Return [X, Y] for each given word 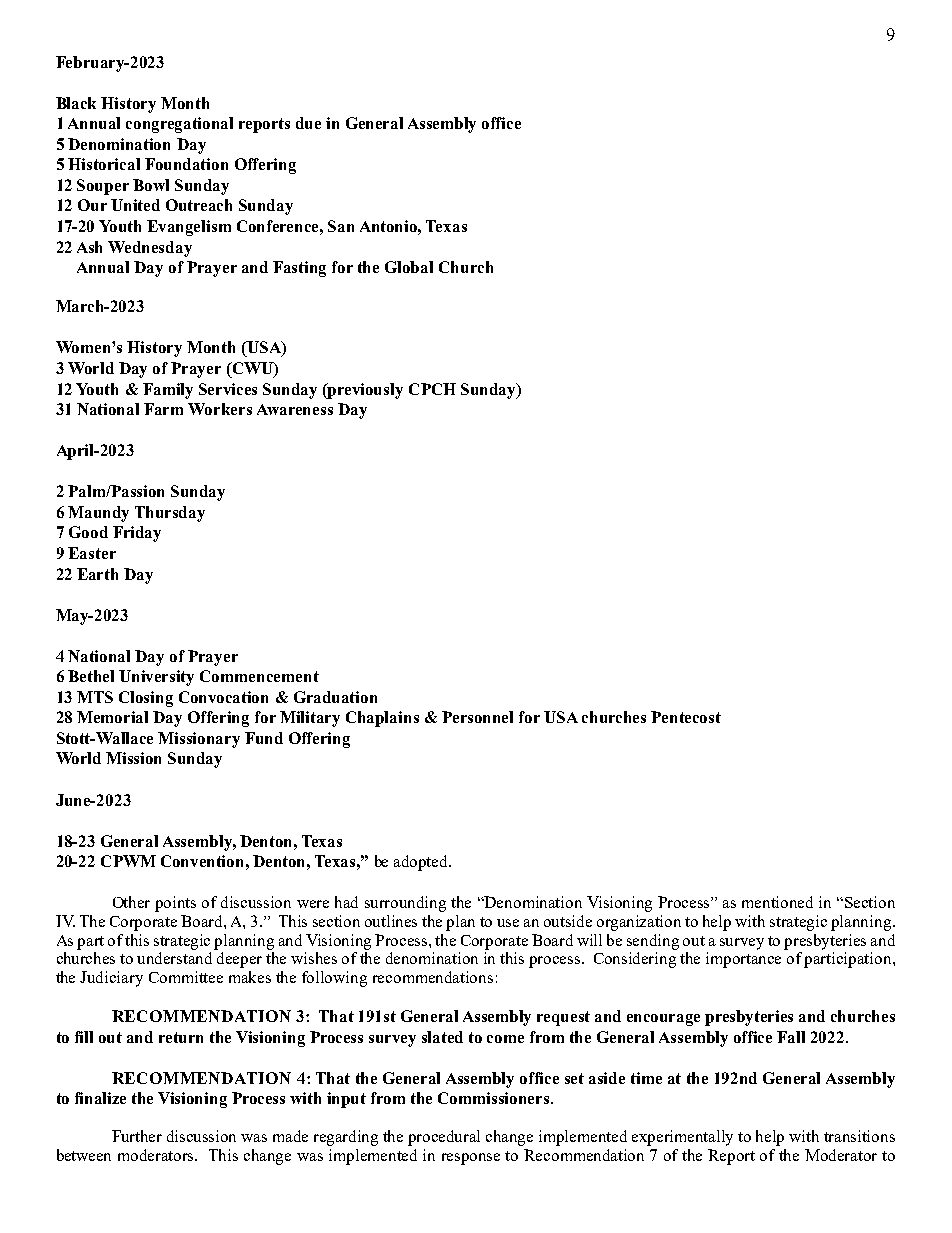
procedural [444, 1138]
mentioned [777, 902]
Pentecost [686, 717]
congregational [179, 125]
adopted [422, 863]
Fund [264, 738]
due [308, 123]
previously [364, 391]
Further [137, 1136]
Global [409, 267]
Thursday [170, 514]
